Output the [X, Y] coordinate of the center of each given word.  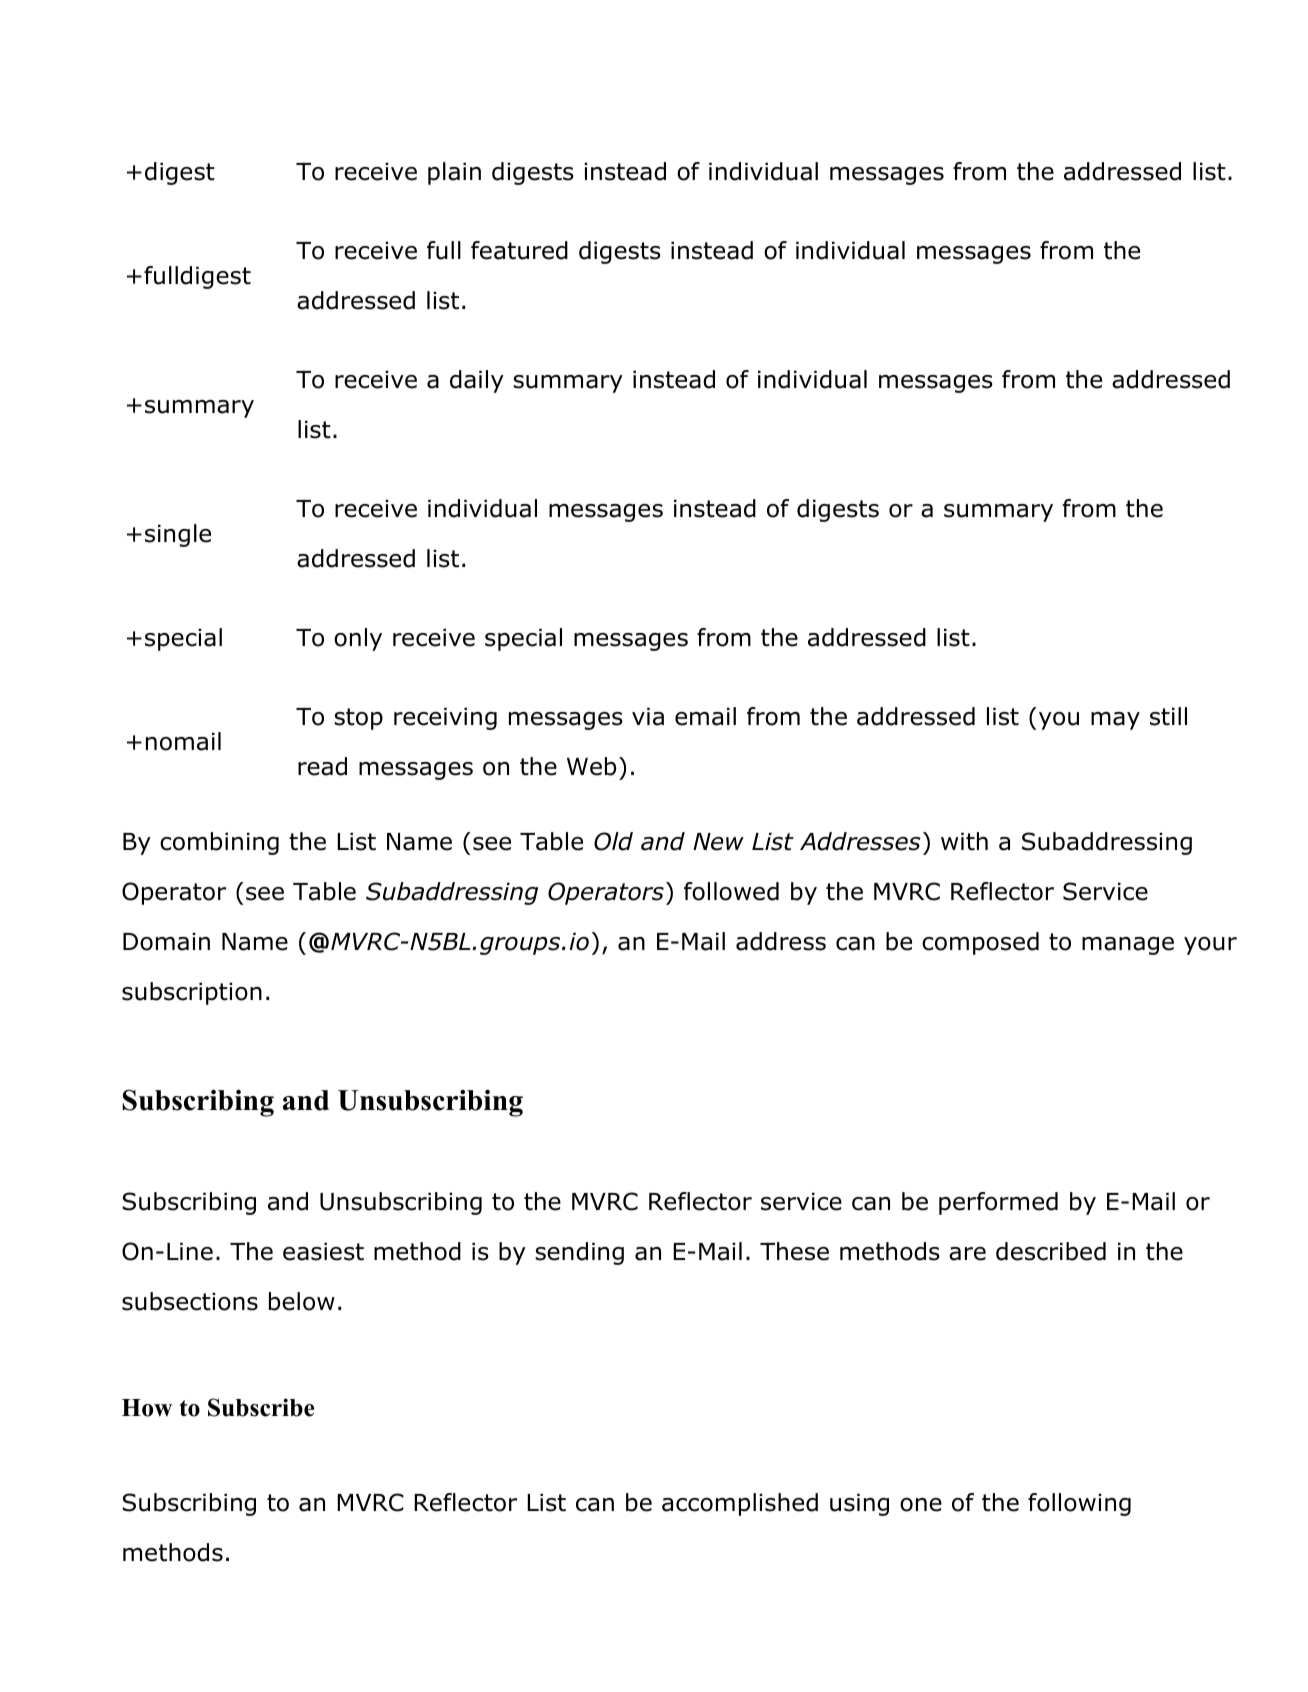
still [1168, 716]
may [1115, 721]
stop [358, 719]
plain [454, 173]
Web [591, 766]
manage [1128, 946]
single [178, 535]
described [1051, 1251]
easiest [323, 1251]
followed [731, 891]
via [648, 716]
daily [477, 381]
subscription [192, 993]
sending [579, 1253]
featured [519, 250]
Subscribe [261, 1407]
